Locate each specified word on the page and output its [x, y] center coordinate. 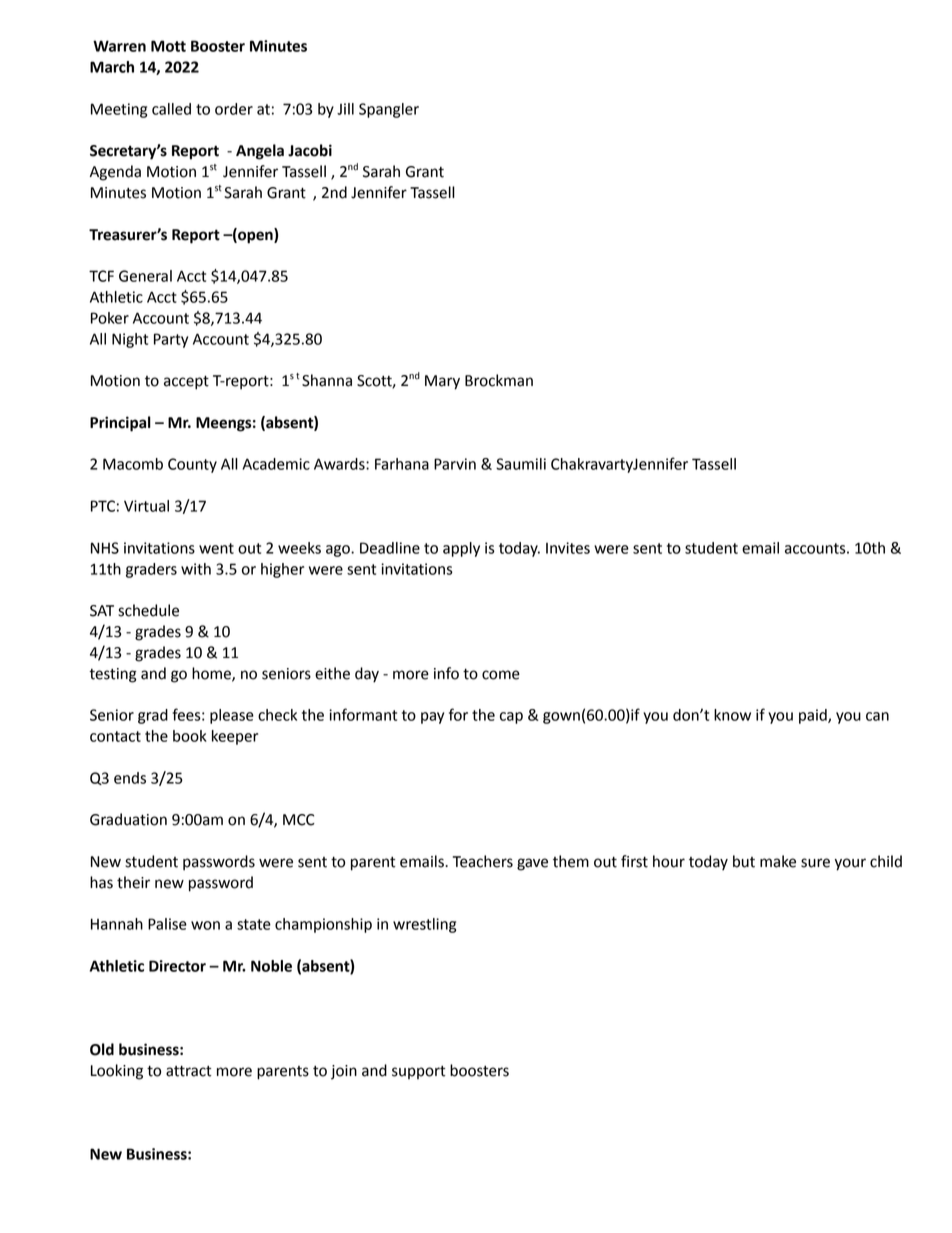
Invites [568, 548]
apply [461, 549]
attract [189, 1071]
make [778, 861]
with [196, 569]
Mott [168, 46]
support [419, 1072]
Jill [345, 109]
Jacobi [310, 150]
